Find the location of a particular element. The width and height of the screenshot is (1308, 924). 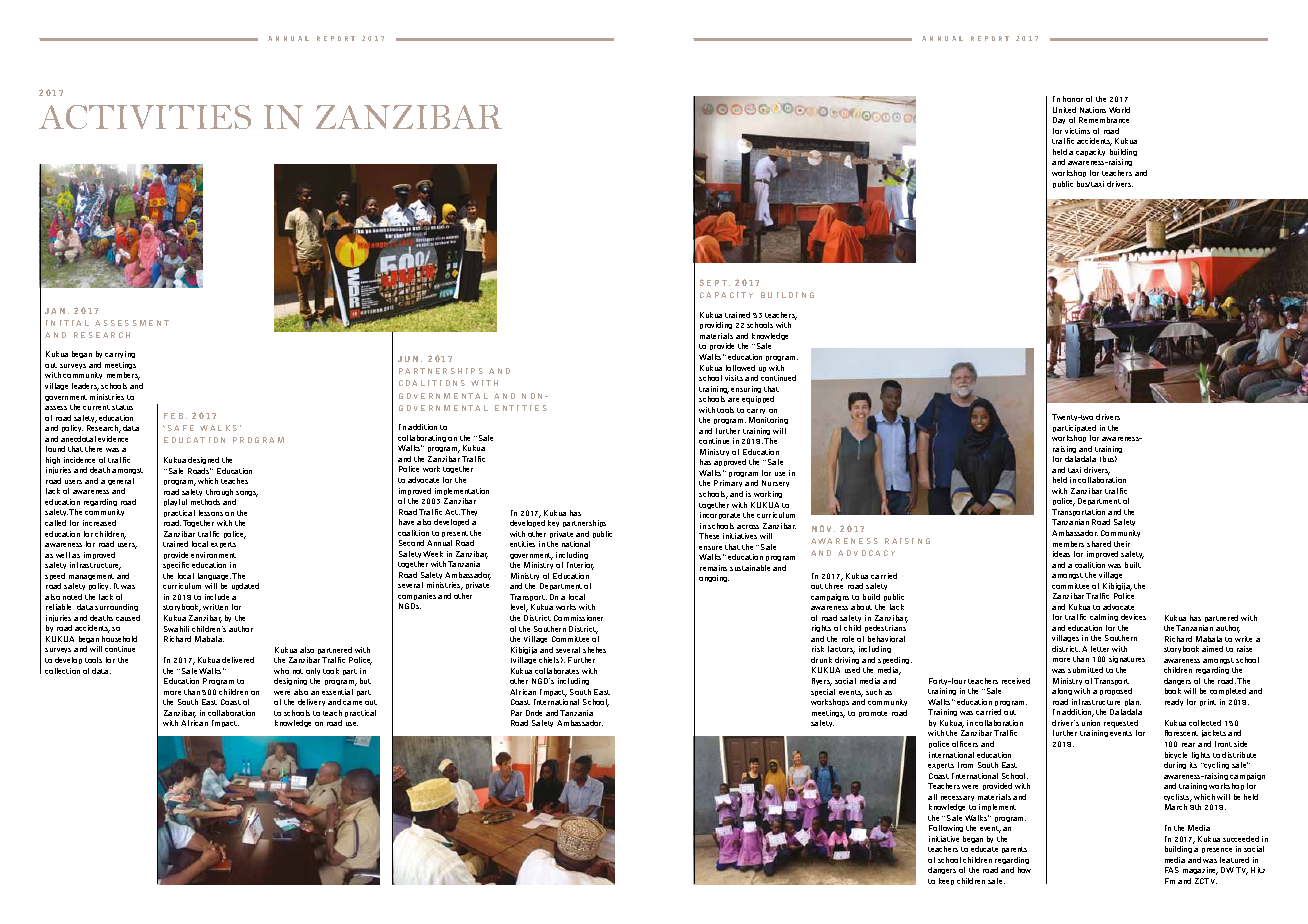

their is located at coordinates (1122, 544).
